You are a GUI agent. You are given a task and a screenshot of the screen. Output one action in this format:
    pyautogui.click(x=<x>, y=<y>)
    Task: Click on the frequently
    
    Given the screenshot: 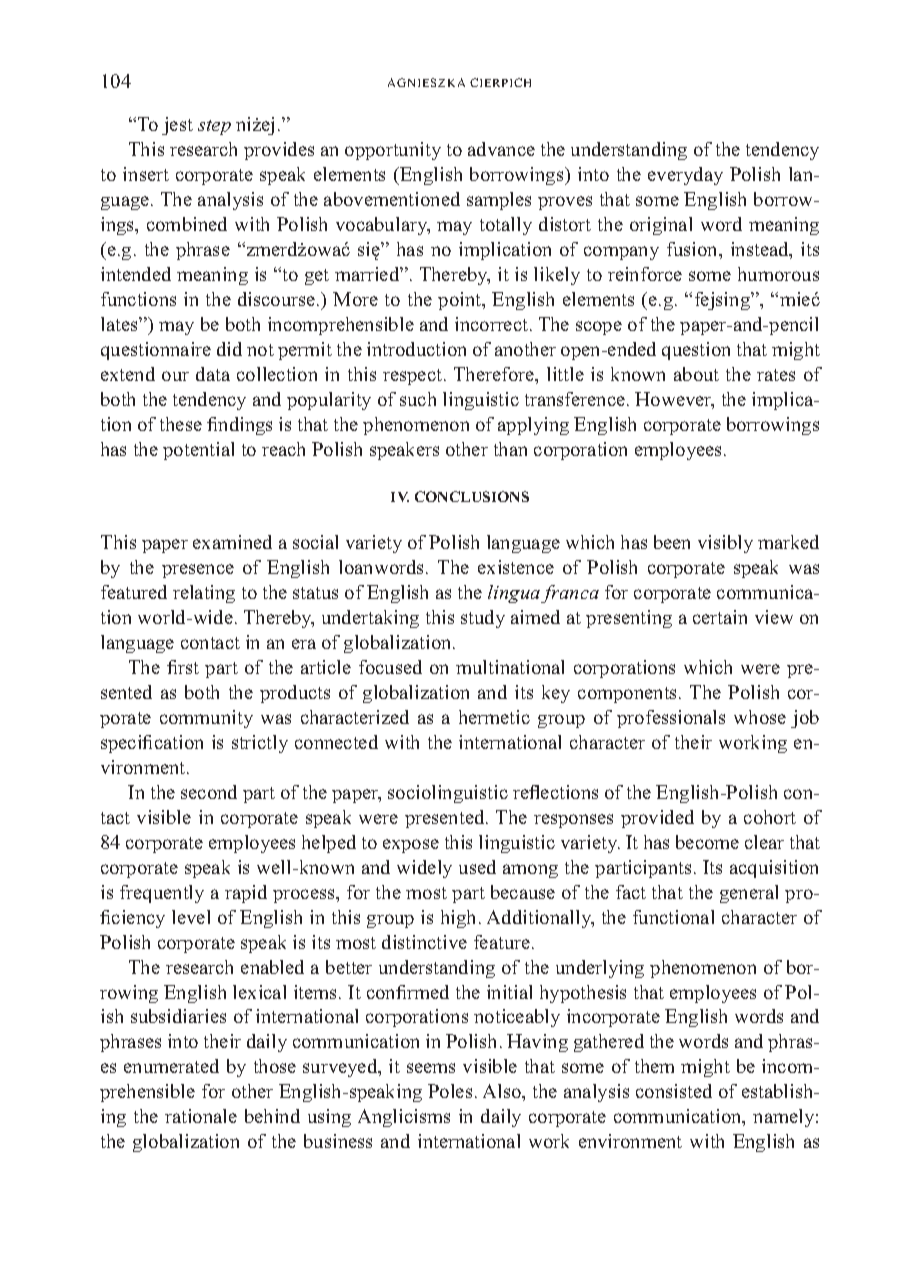 What is the action you would take?
    pyautogui.click(x=162, y=894)
